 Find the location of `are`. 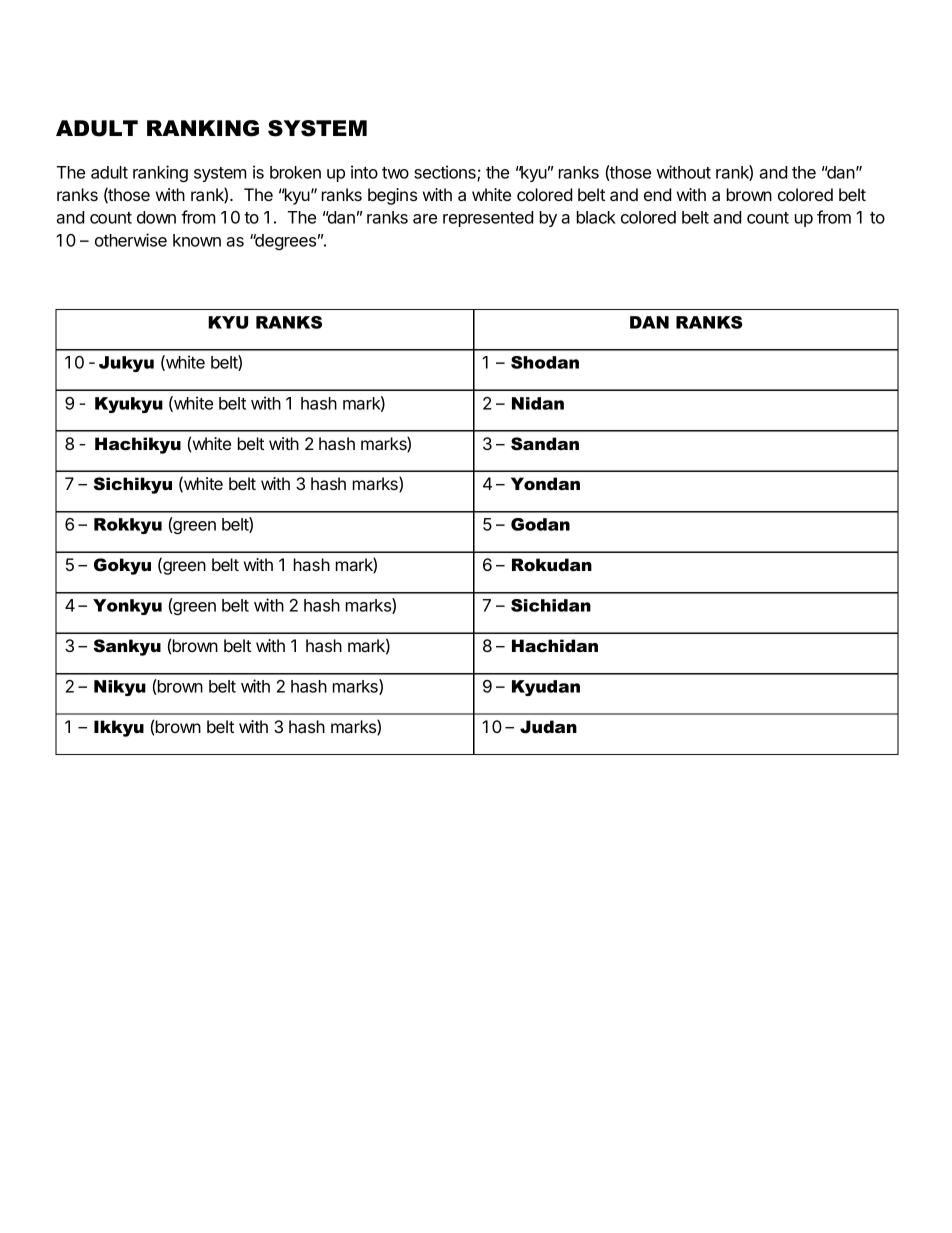

are is located at coordinates (425, 219).
